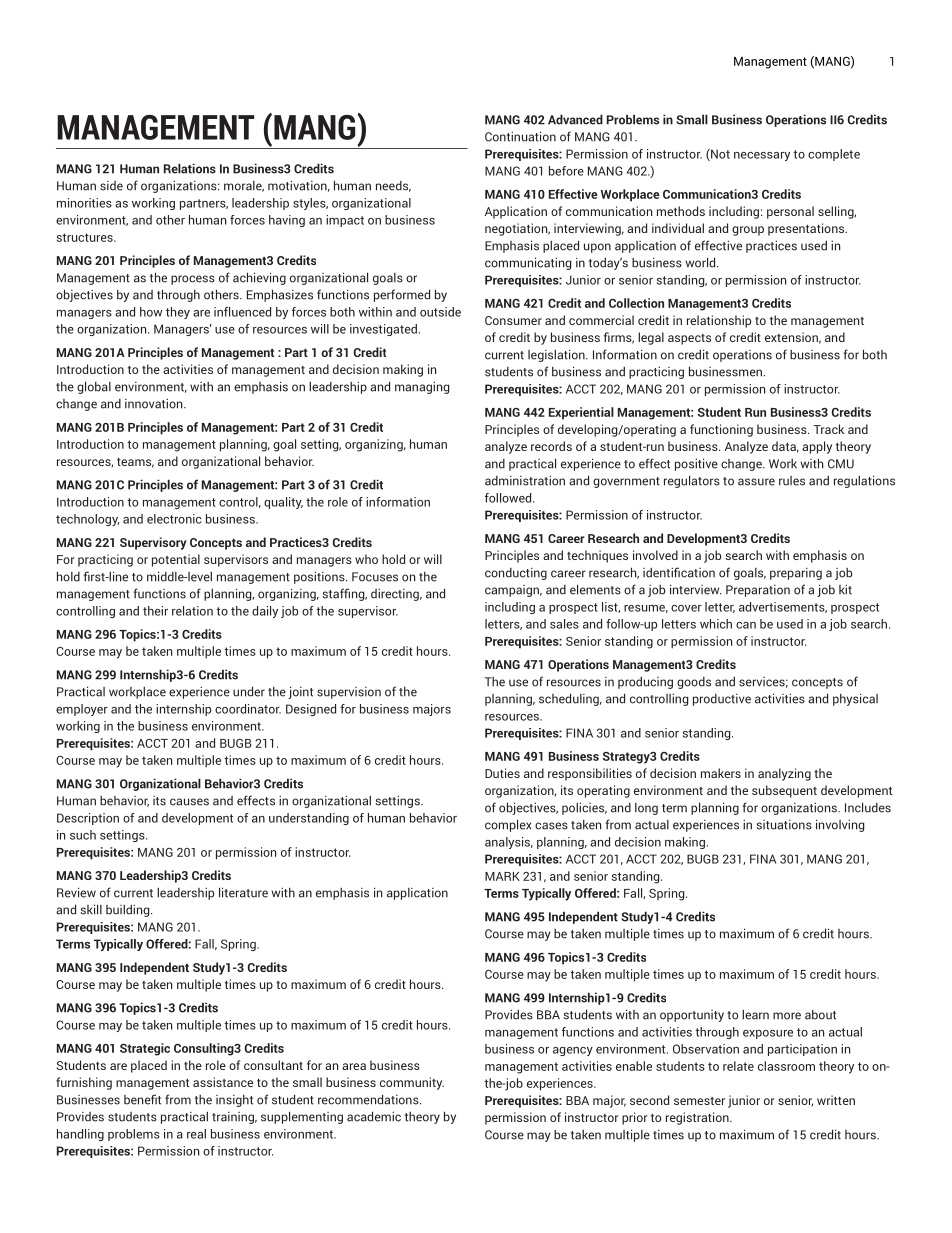  I want to click on real, so click(196, 1134).
